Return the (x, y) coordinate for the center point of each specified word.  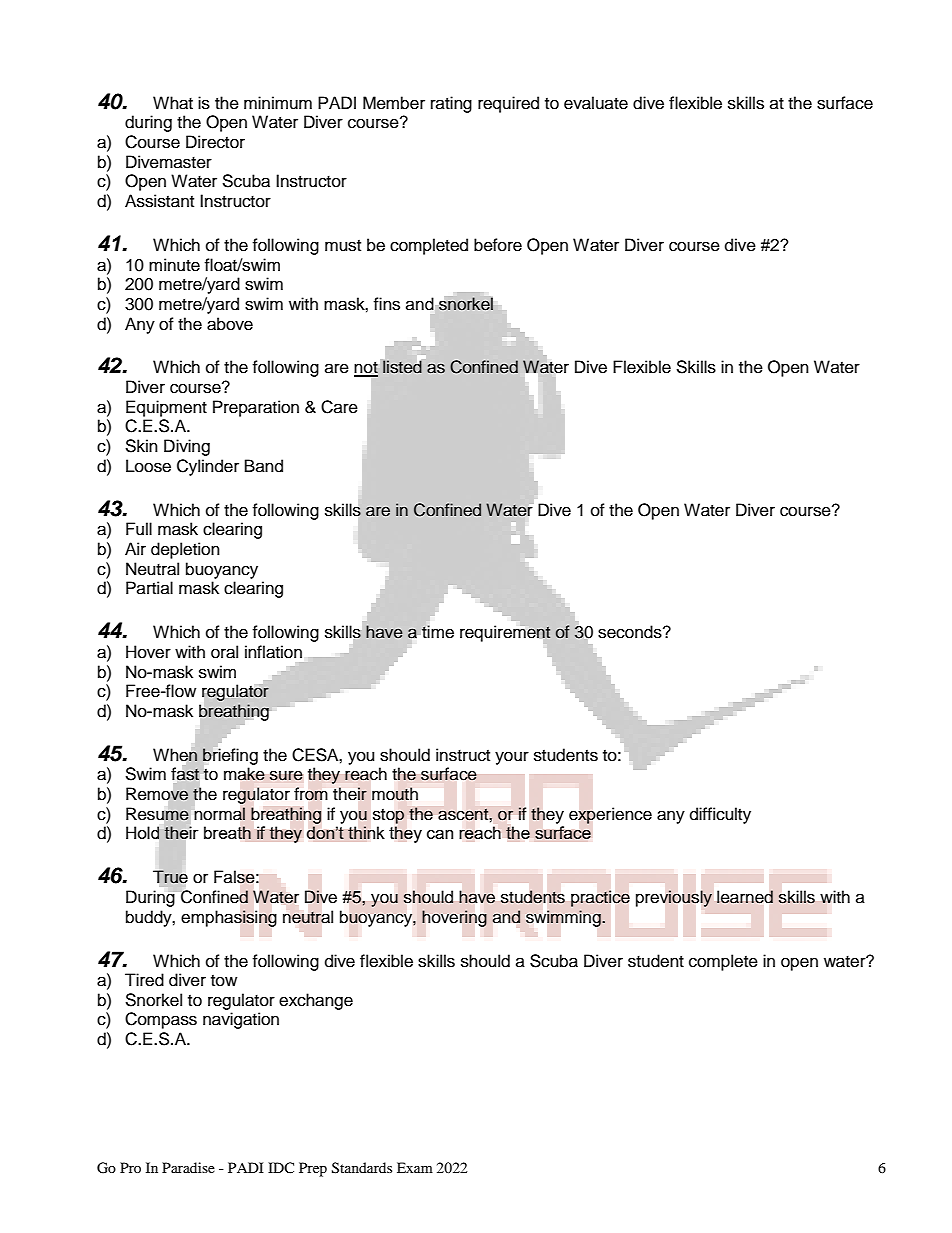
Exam (415, 1167)
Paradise (188, 1167)
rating (451, 104)
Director (215, 142)
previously (674, 898)
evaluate (596, 103)
